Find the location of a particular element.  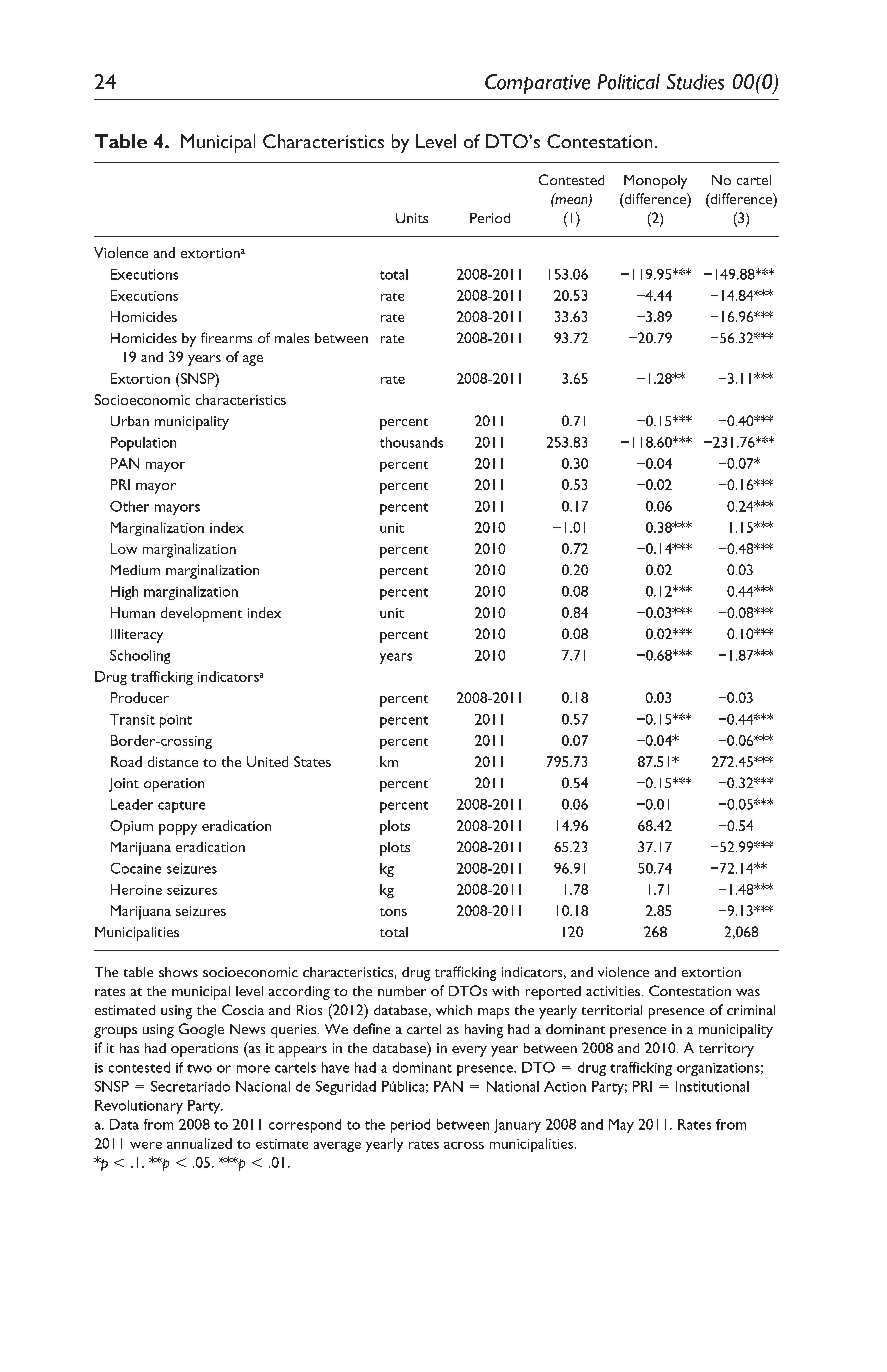

Comparative is located at coordinates (537, 84).
